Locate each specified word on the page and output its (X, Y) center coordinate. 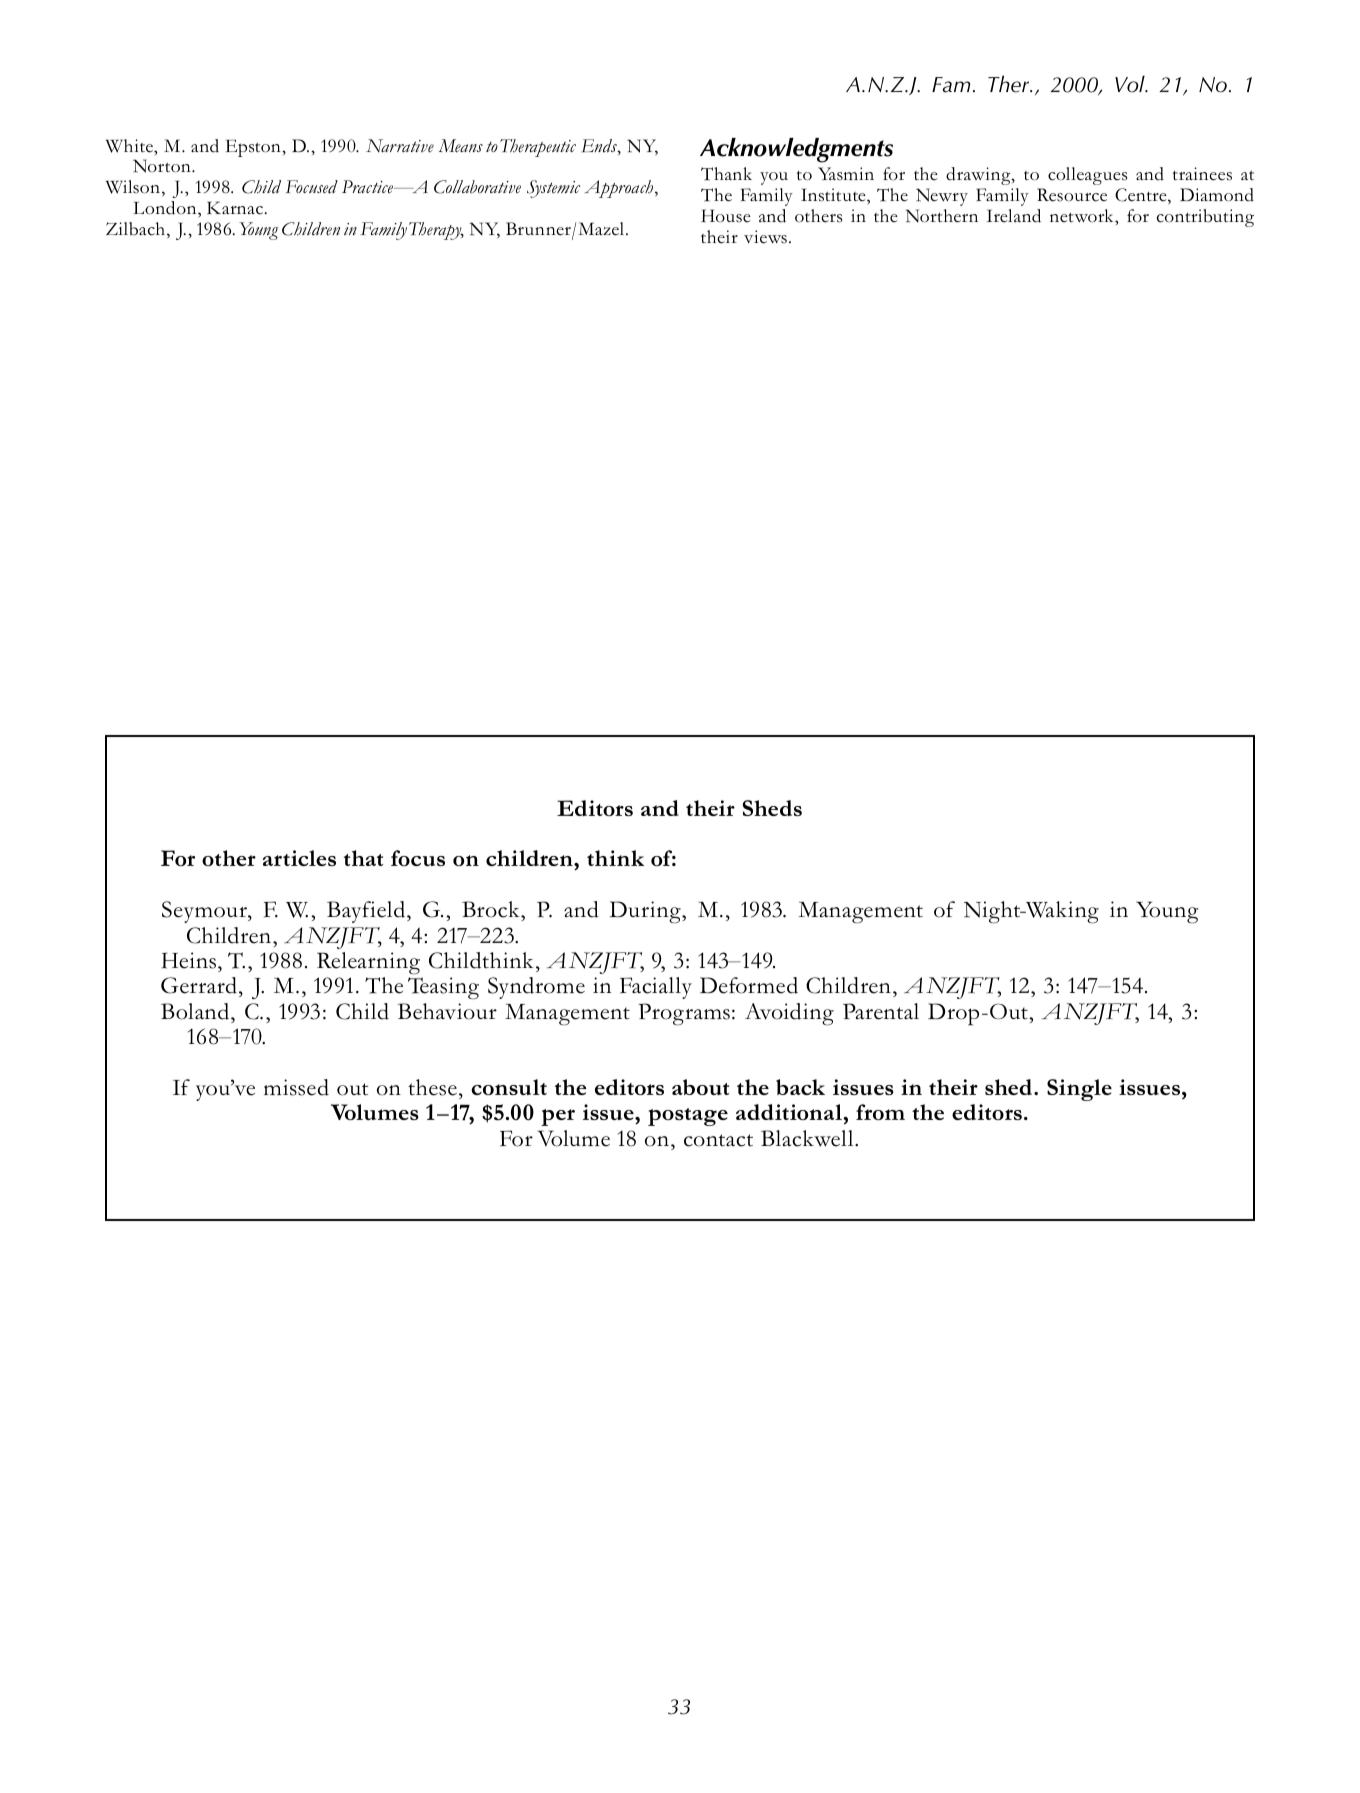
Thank (726, 174)
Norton (163, 166)
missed (296, 1087)
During (646, 912)
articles (299, 858)
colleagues (1087, 176)
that (363, 858)
